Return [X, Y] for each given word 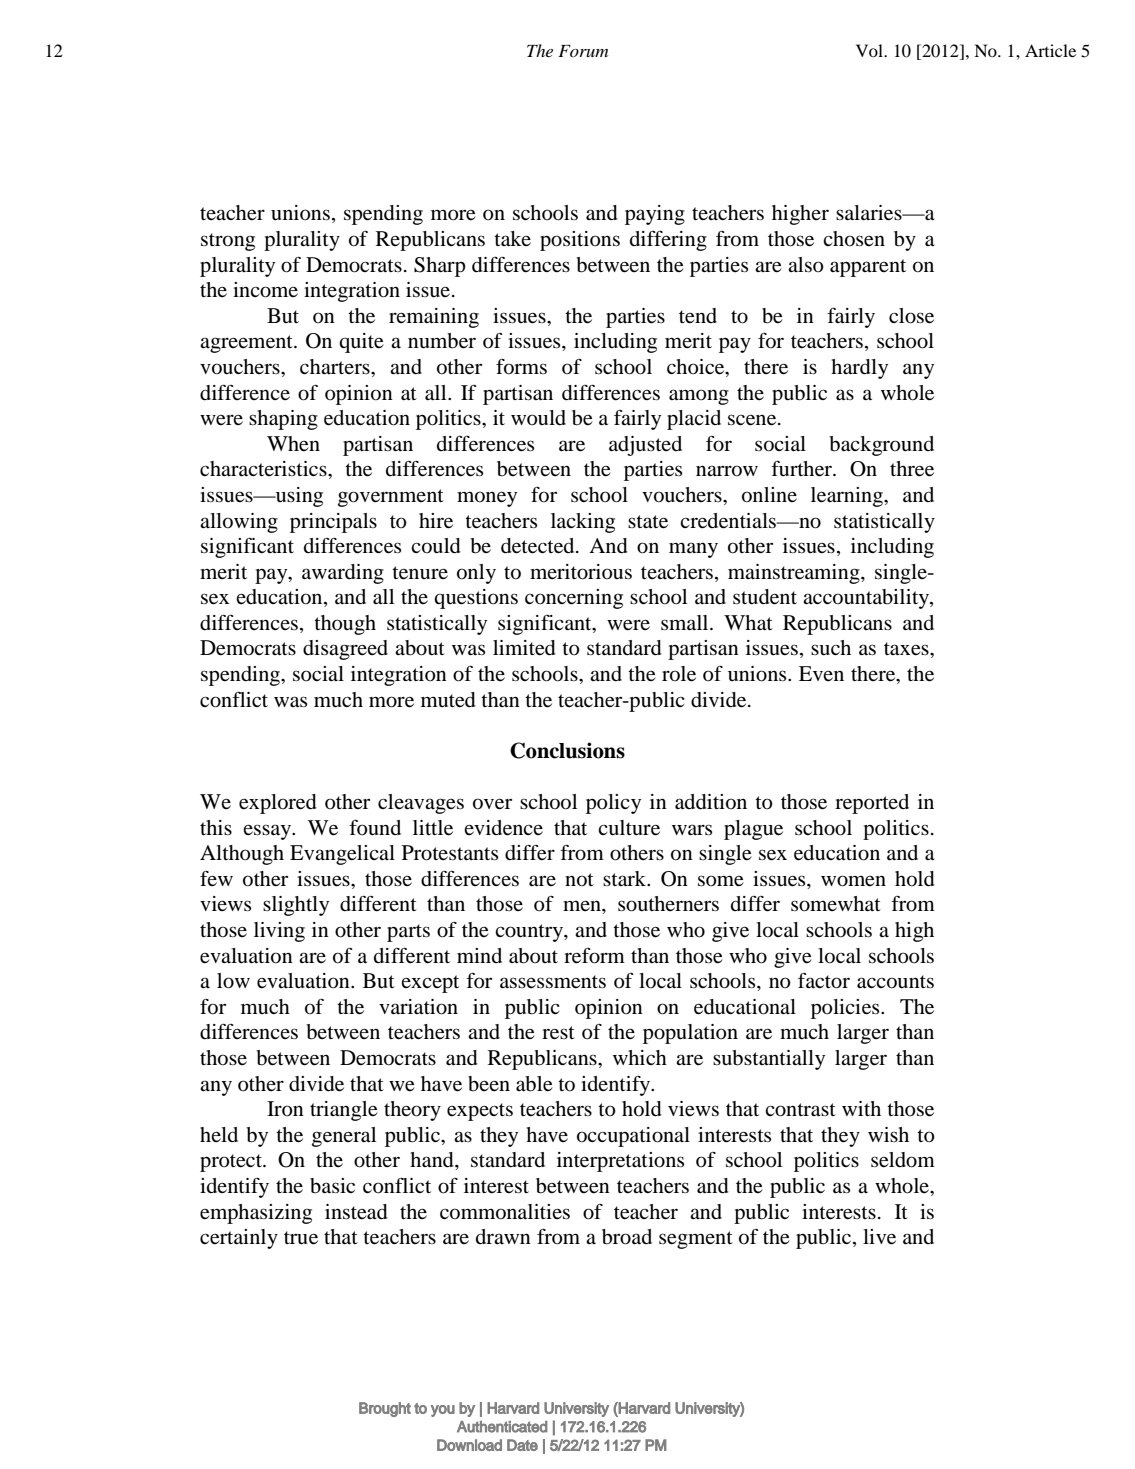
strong [228, 242]
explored [278, 804]
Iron [285, 1109]
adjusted [645, 446]
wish [888, 1134]
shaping [283, 420]
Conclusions [567, 750]
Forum [583, 51]
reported [872, 804]
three [912, 469]
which [640, 1057]
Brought [385, 1409]
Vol [871, 50]
